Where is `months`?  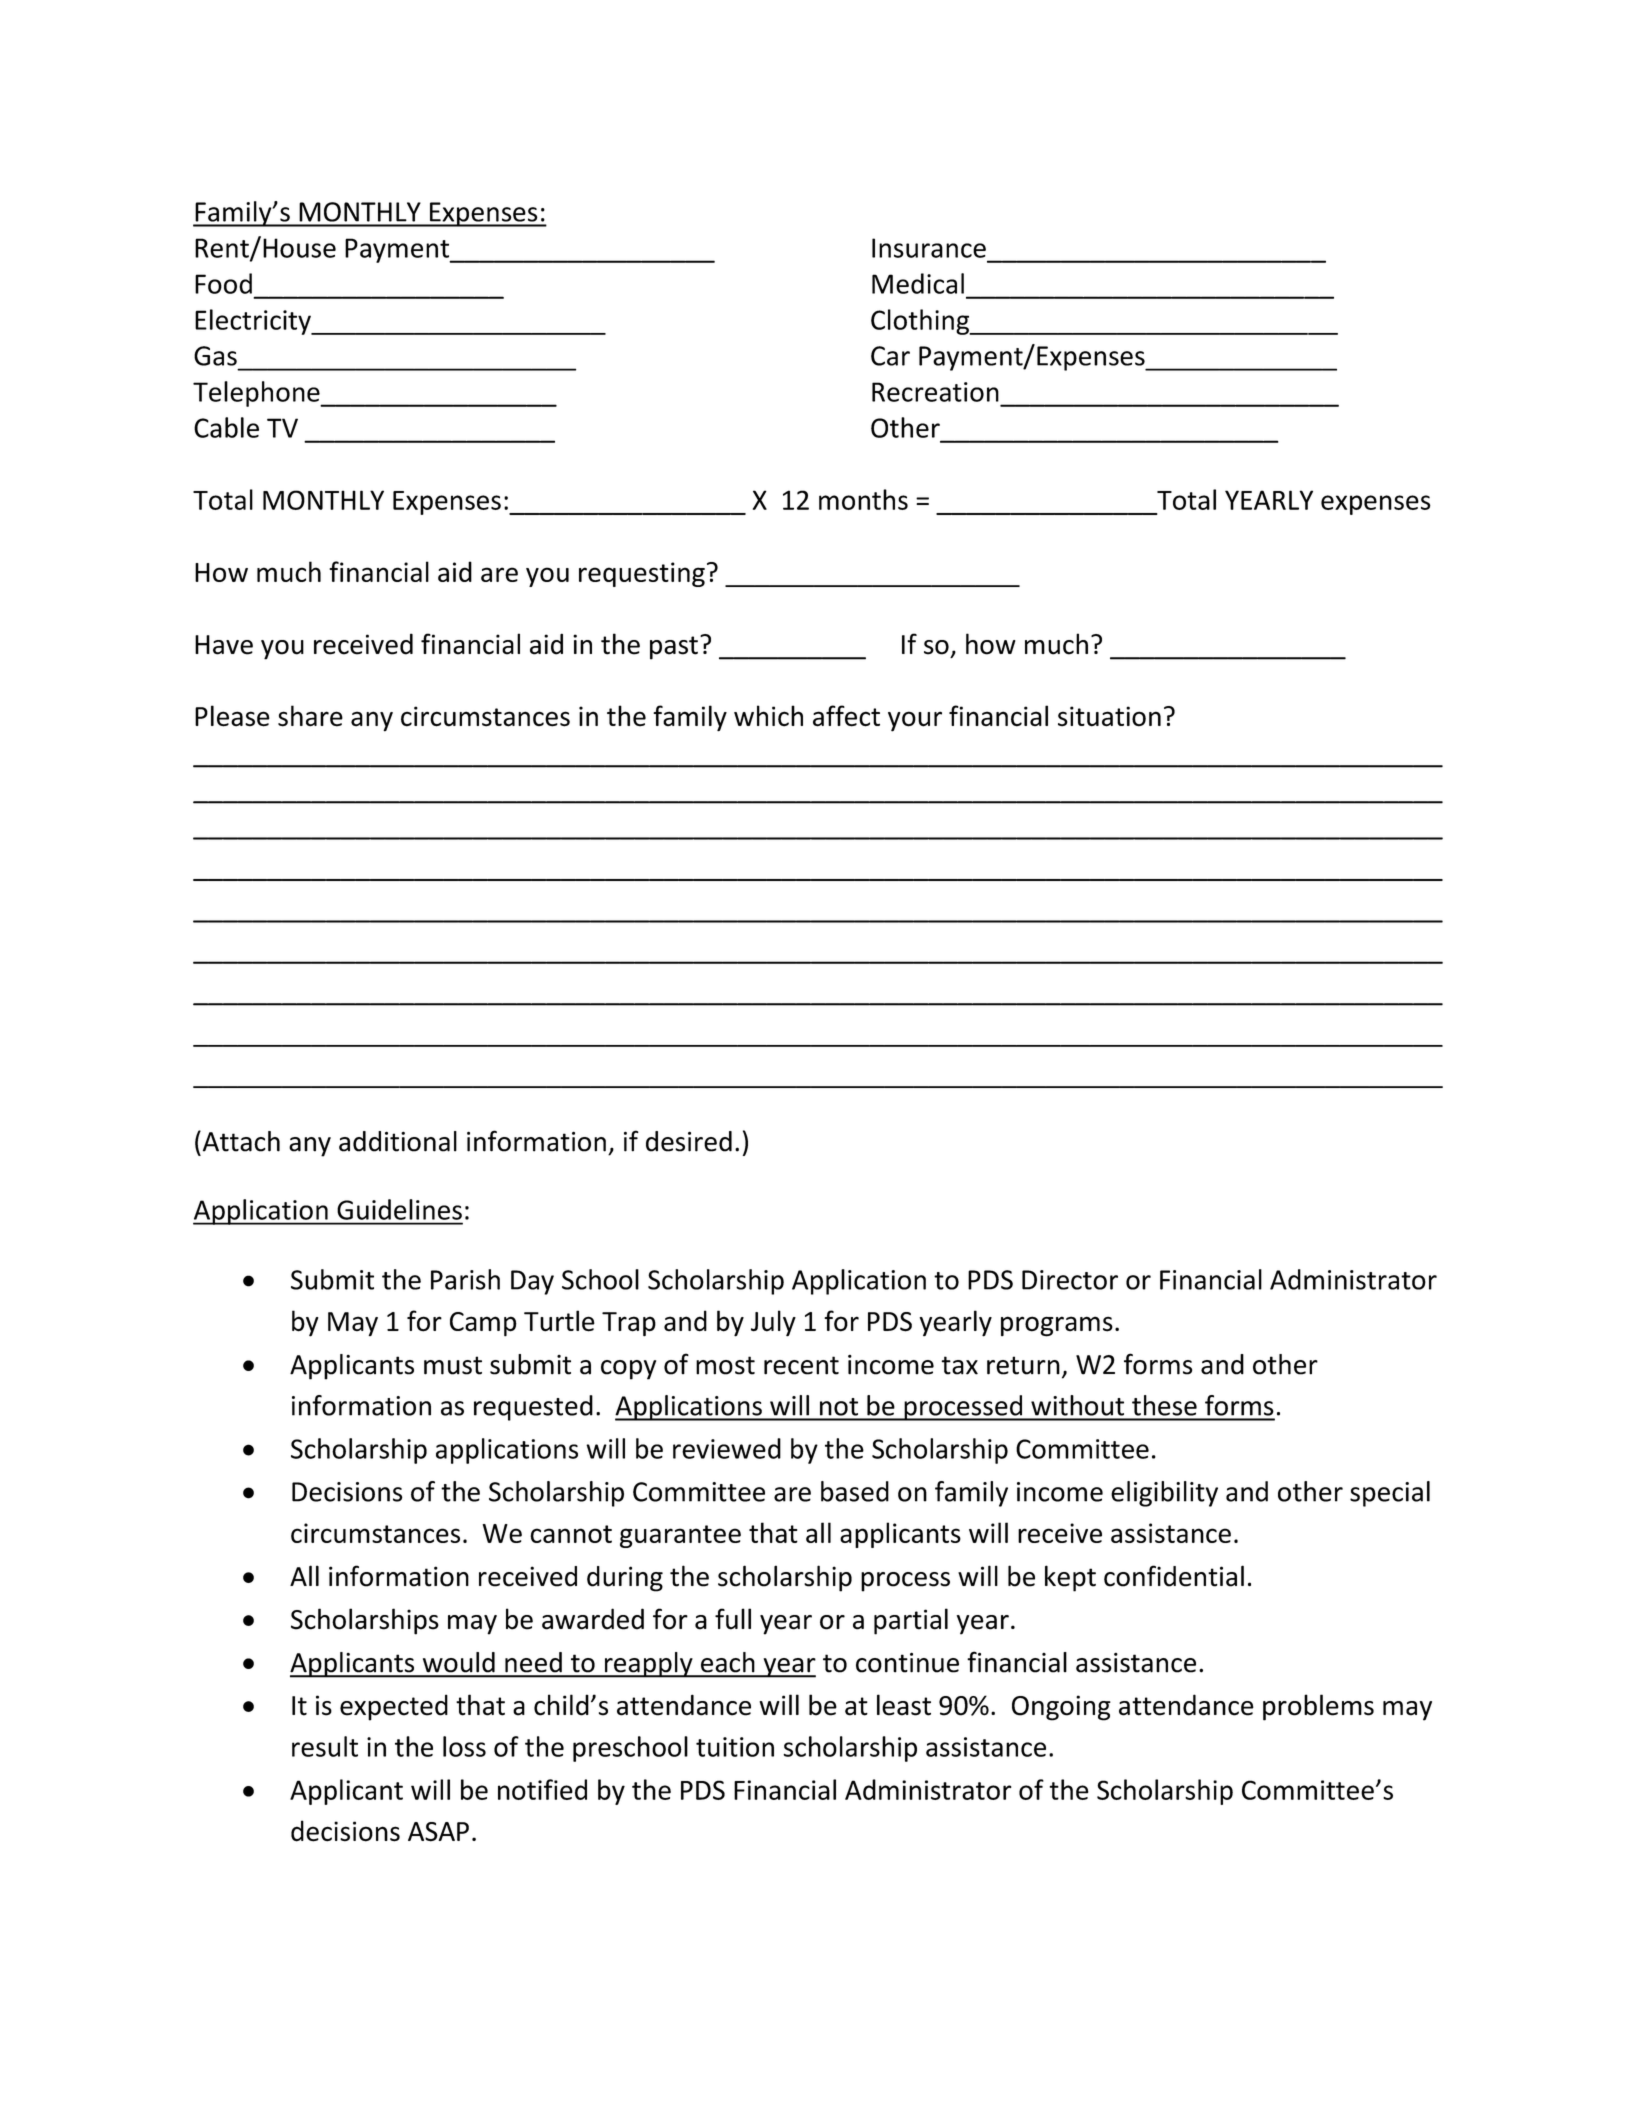 months is located at coordinates (863, 499).
